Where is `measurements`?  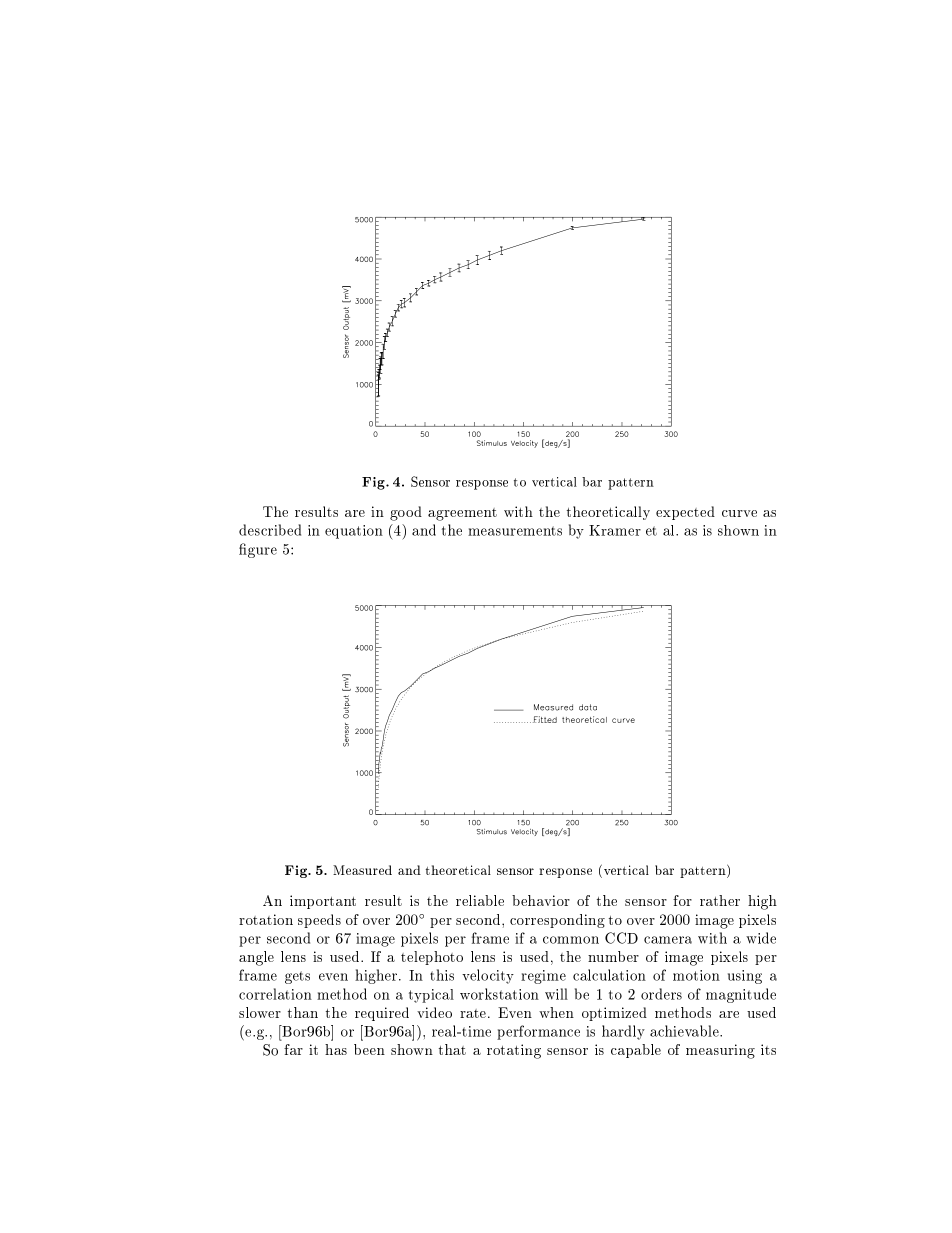 measurements is located at coordinates (515, 531).
